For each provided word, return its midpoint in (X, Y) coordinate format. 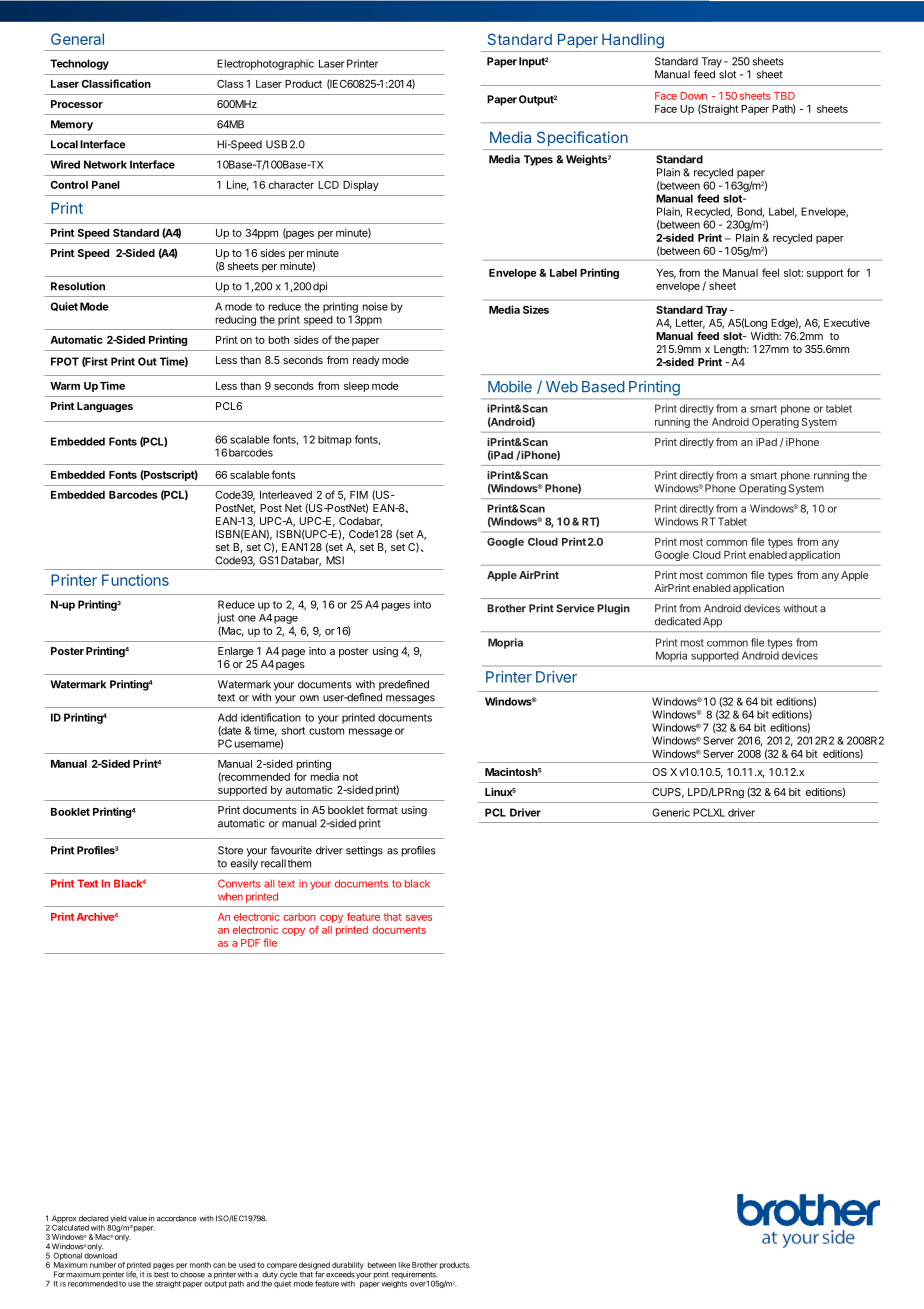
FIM (359, 495)
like (404, 1265)
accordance (177, 1218)
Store (230, 850)
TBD (784, 96)
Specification (582, 138)
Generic (671, 812)
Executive (847, 322)
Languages (105, 407)
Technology (79, 64)
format (382, 810)
